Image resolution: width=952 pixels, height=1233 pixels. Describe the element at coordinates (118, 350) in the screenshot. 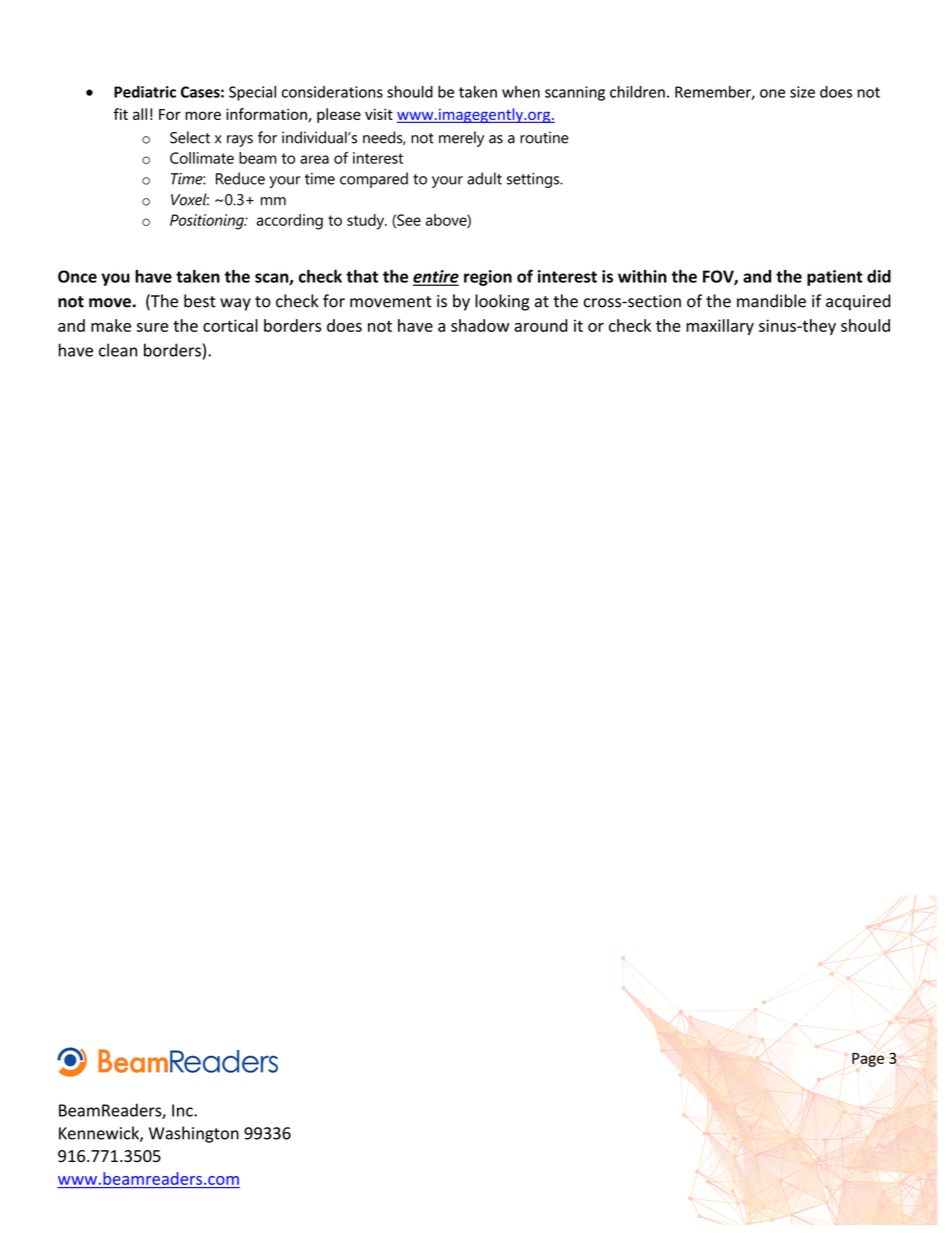

I see `clean` at that location.
